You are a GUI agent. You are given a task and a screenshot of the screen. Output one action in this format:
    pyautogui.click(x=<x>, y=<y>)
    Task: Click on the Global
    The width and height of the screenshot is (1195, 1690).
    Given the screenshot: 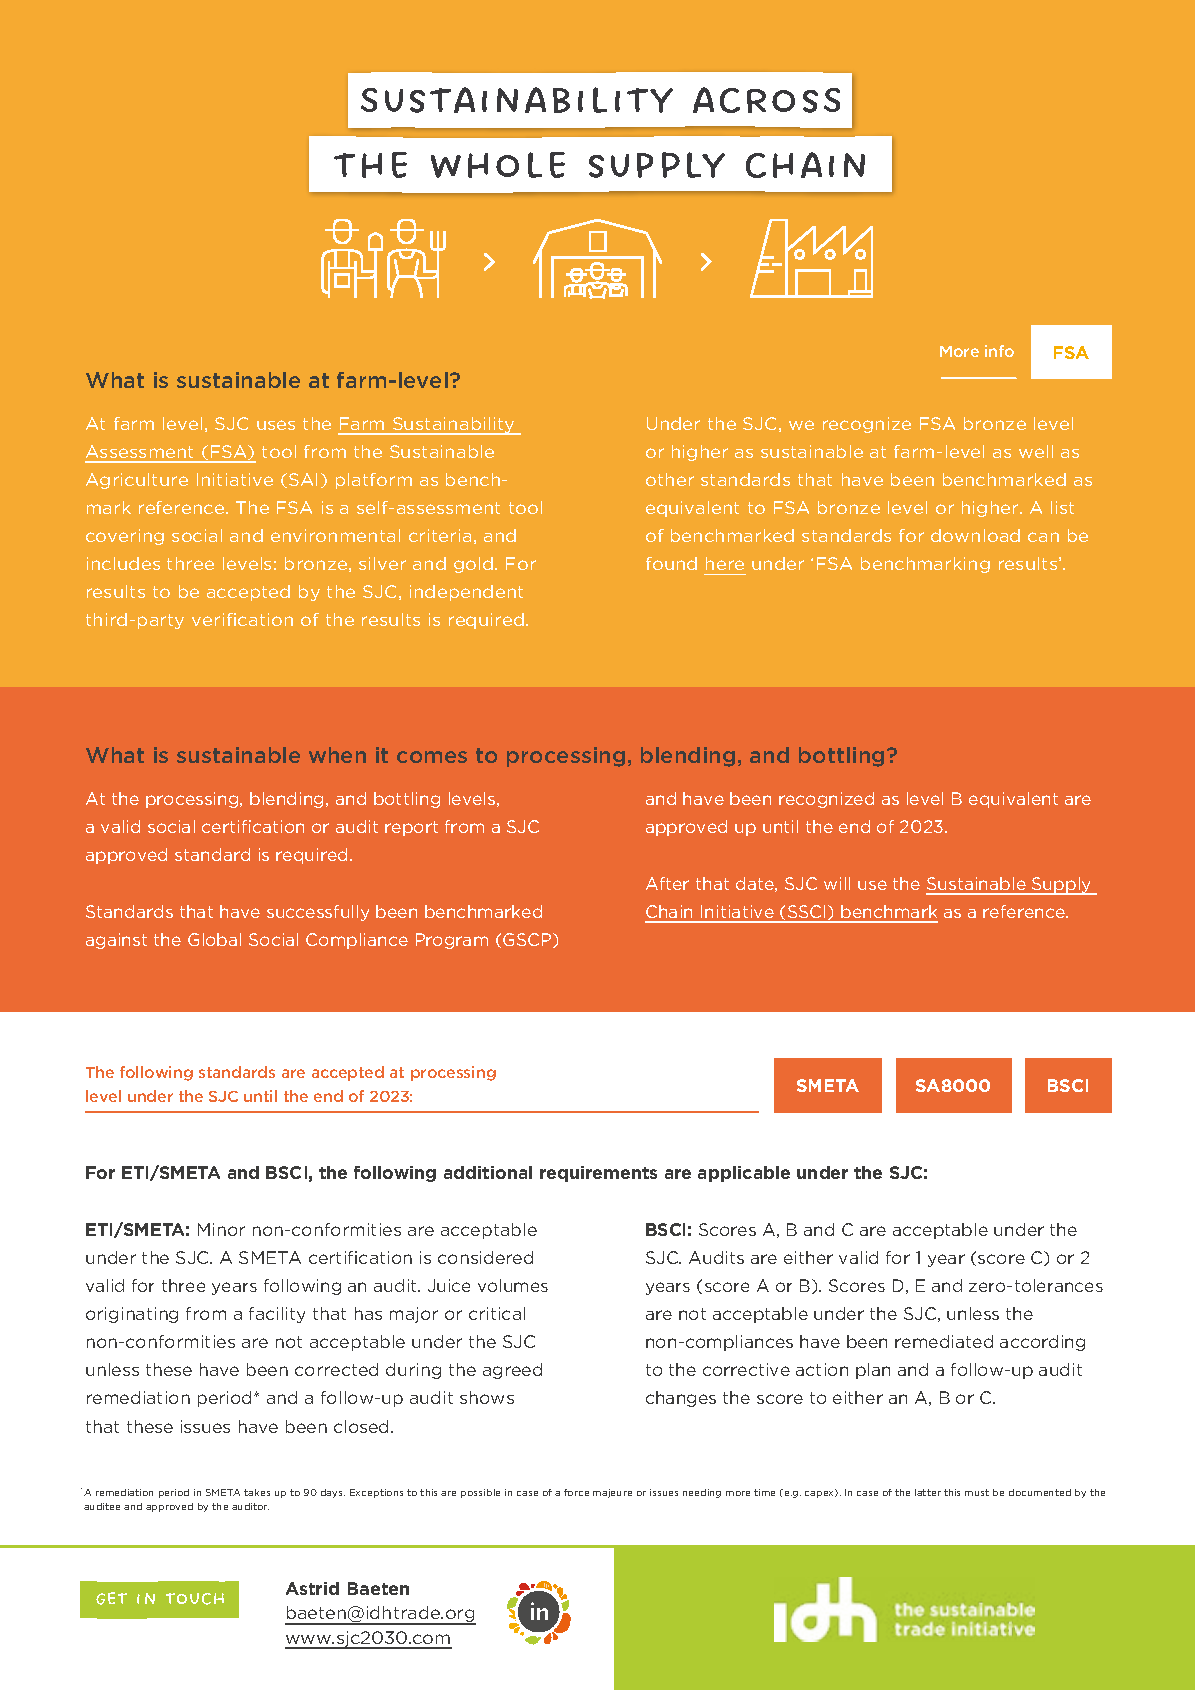 What is the action you would take?
    pyautogui.click(x=214, y=939)
